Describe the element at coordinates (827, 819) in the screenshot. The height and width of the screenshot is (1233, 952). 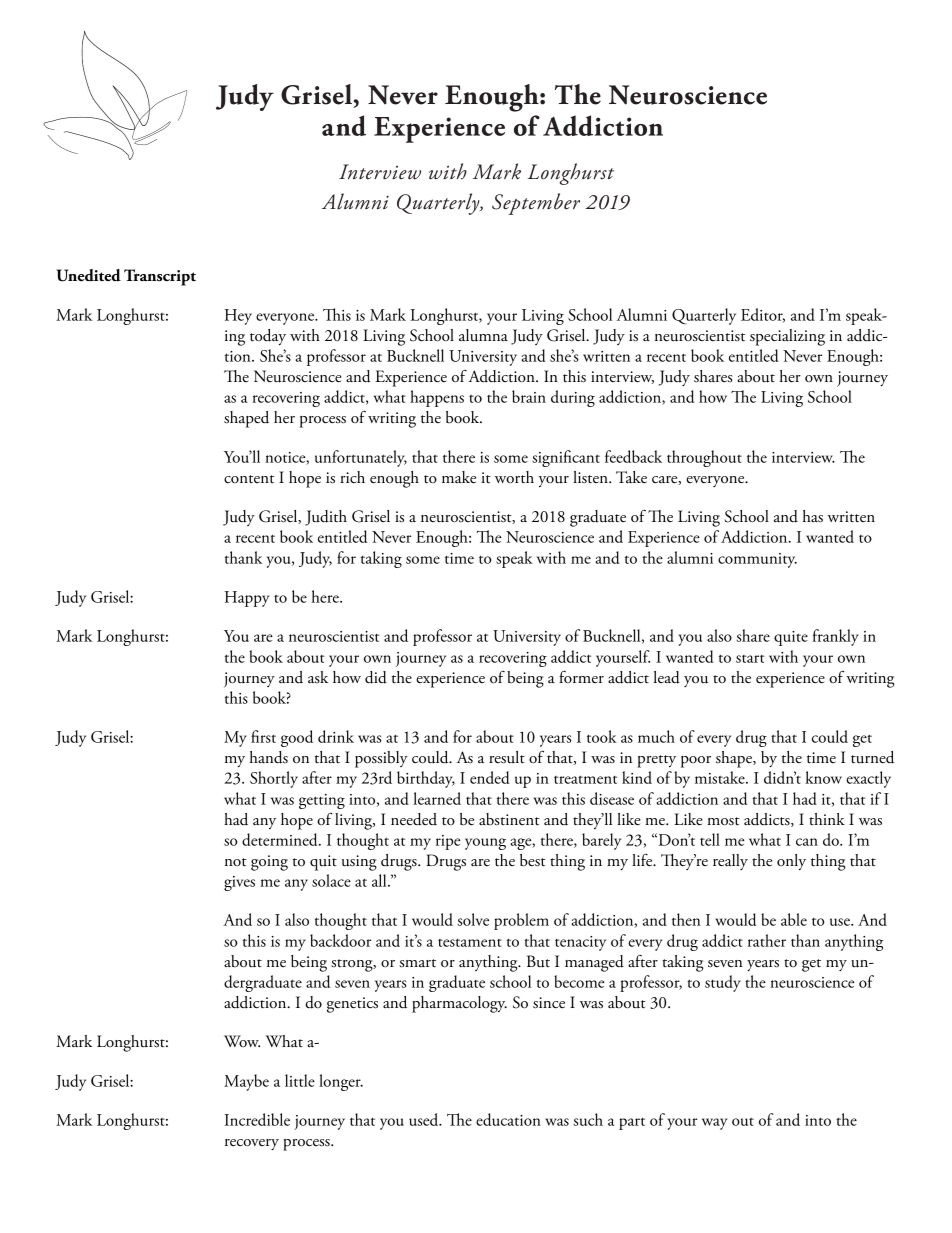
I see `think` at that location.
